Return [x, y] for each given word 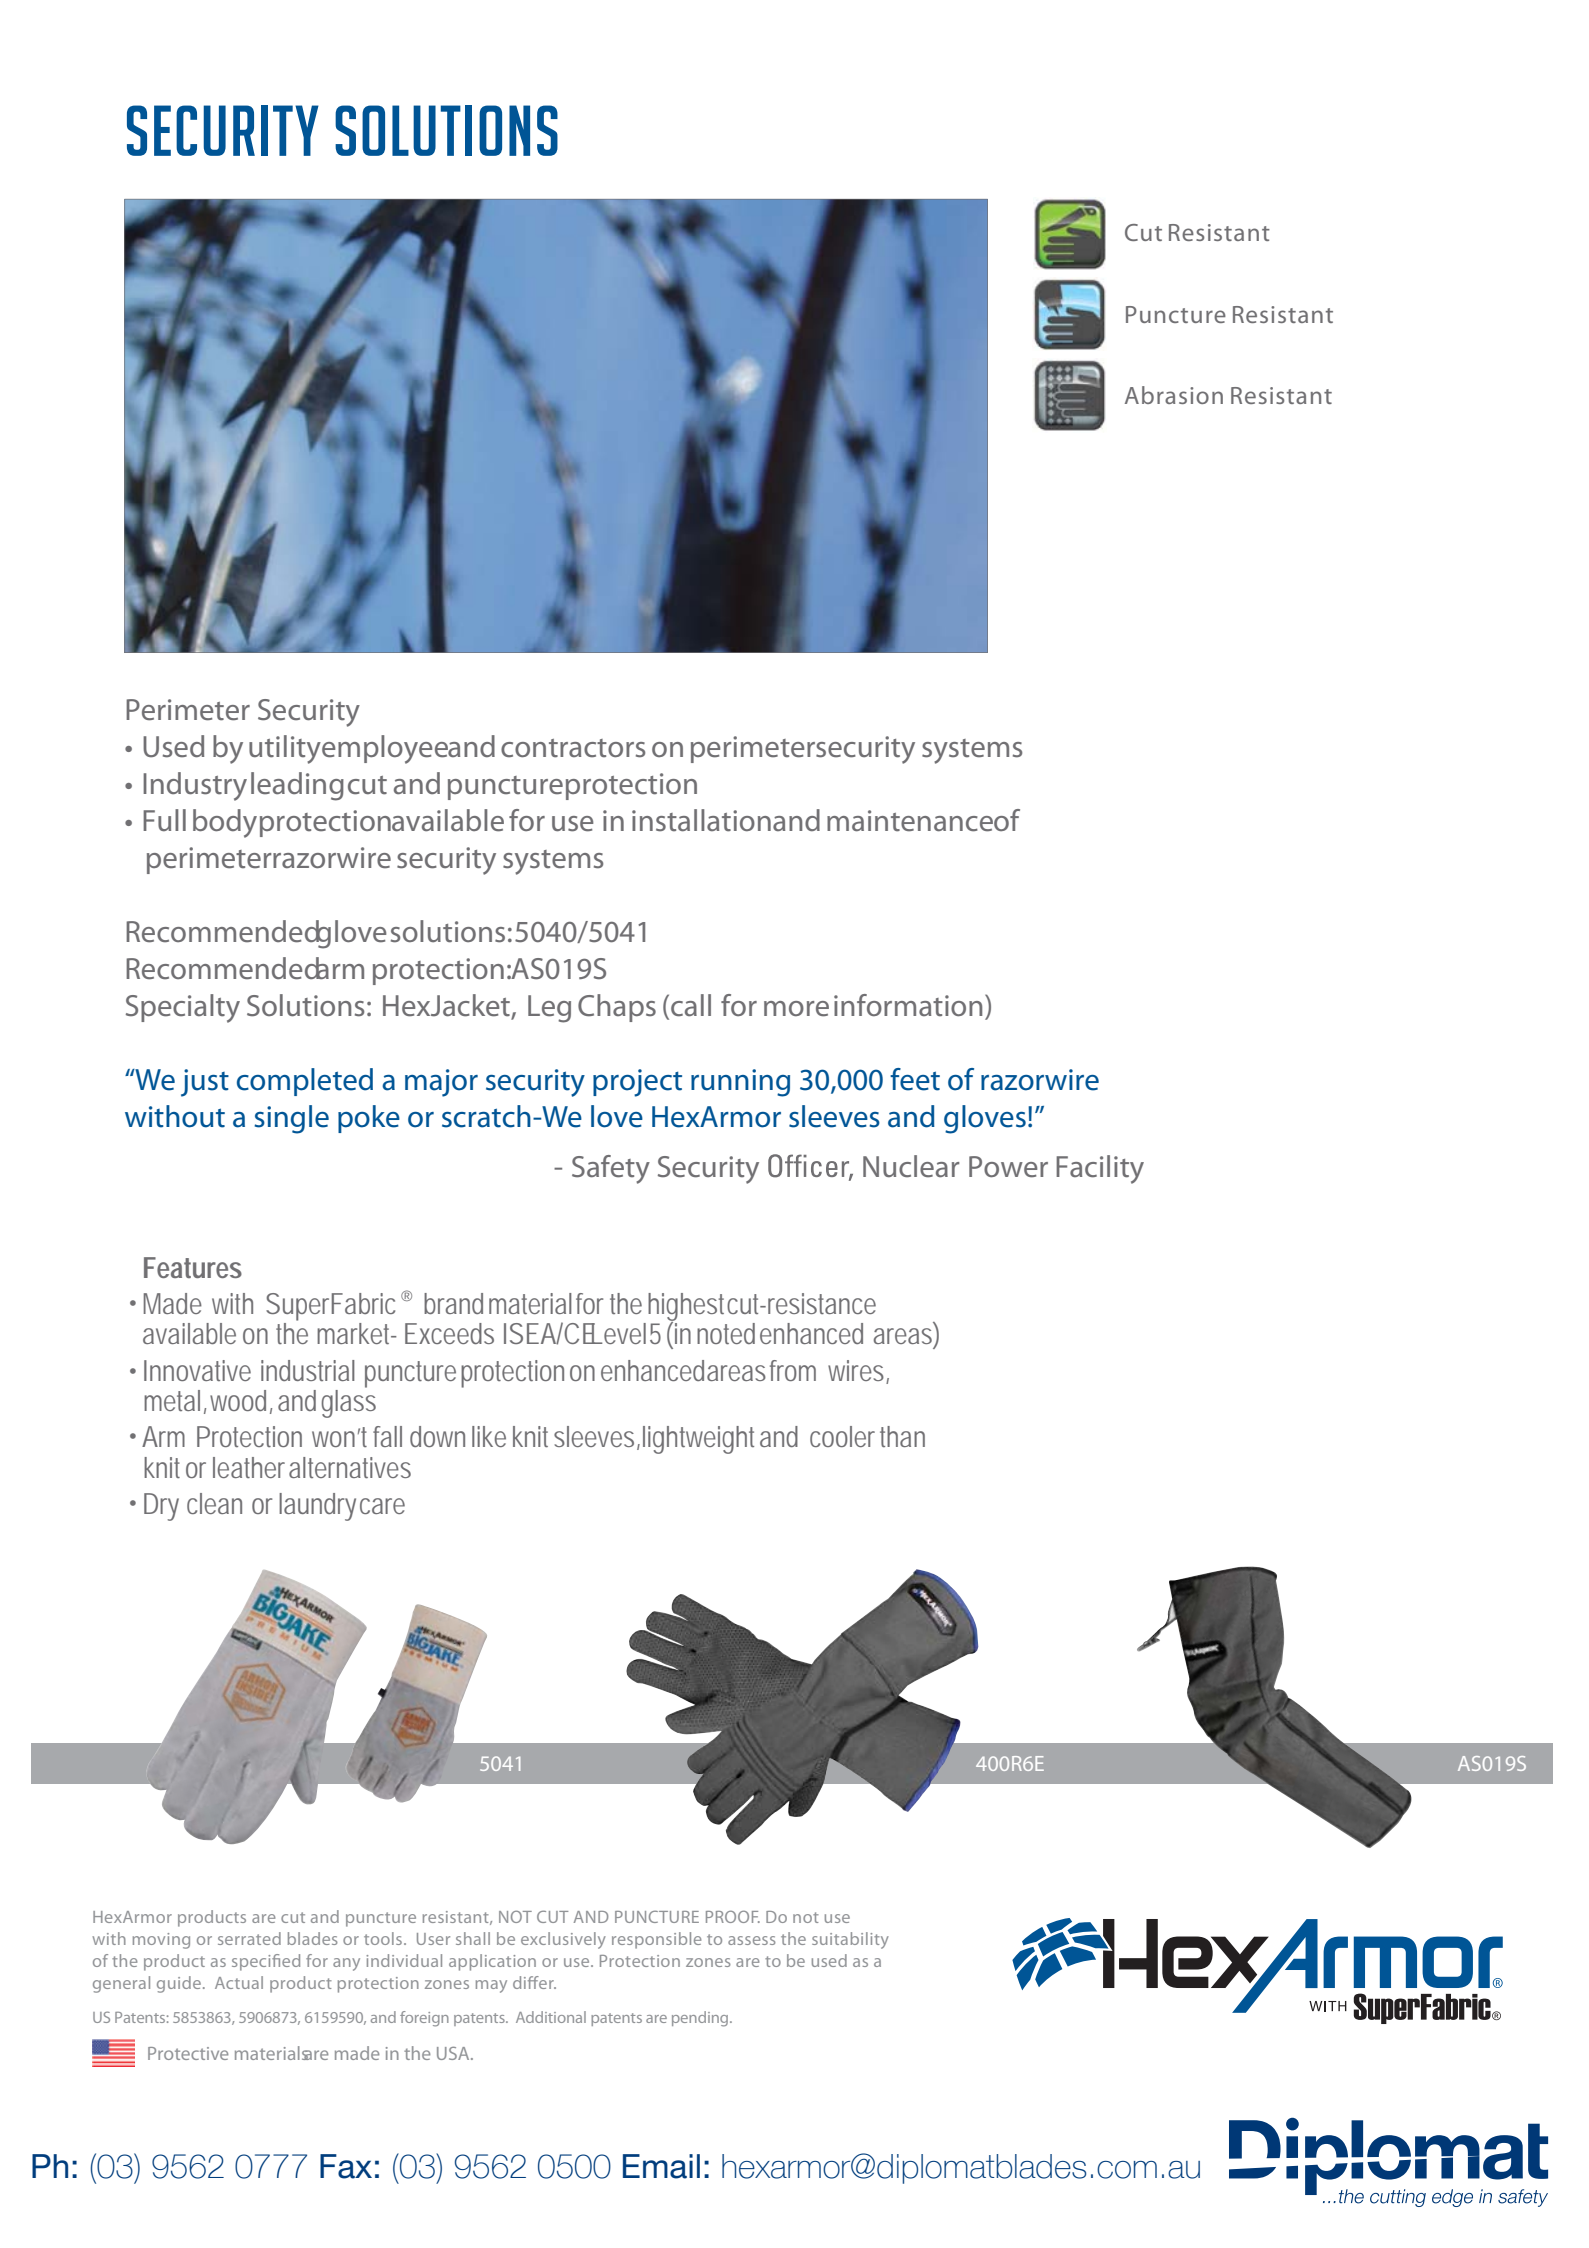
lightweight [698, 1440]
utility [285, 749]
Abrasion [1174, 395]
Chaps [617, 1008]
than [902, 1436]
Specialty [183, 1008]
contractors [573, 748]
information [908, 1005]
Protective [188, 2053]
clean [214, 1503]
